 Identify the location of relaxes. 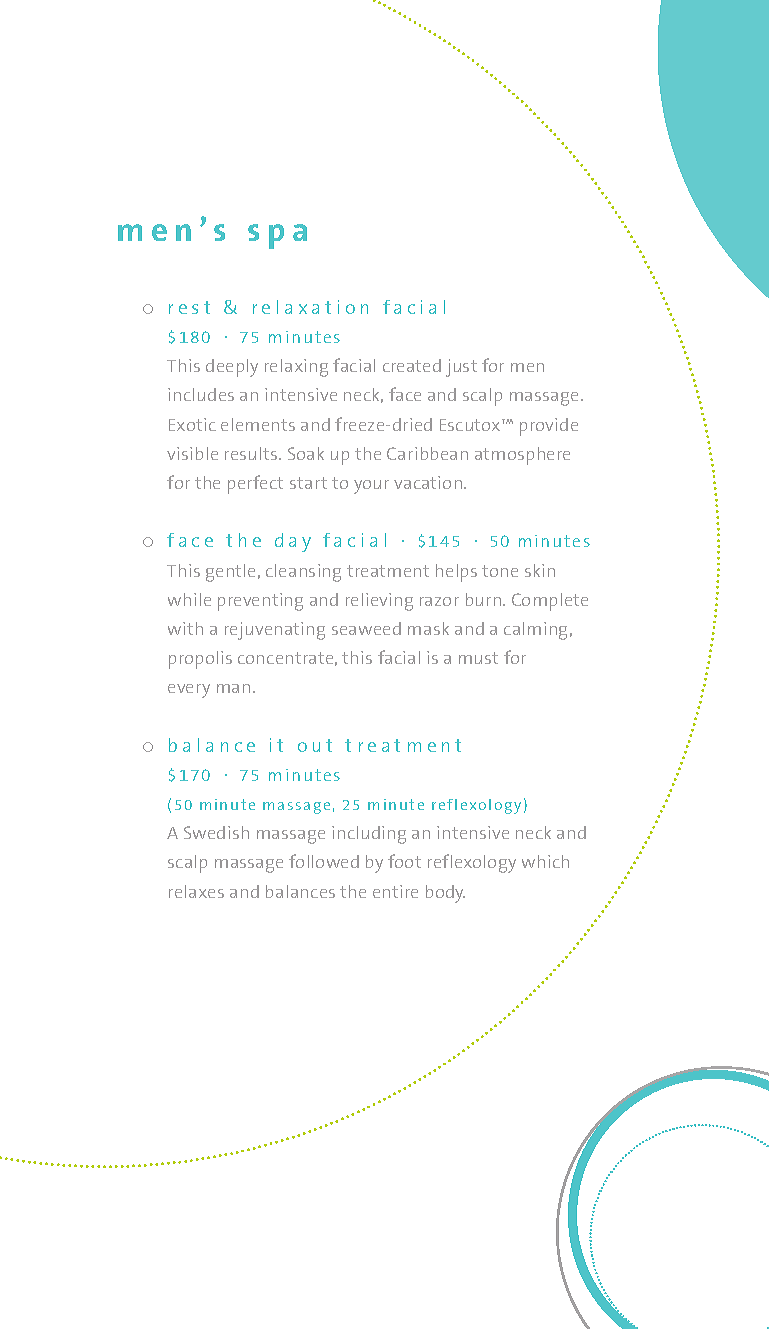
(196, 891).
